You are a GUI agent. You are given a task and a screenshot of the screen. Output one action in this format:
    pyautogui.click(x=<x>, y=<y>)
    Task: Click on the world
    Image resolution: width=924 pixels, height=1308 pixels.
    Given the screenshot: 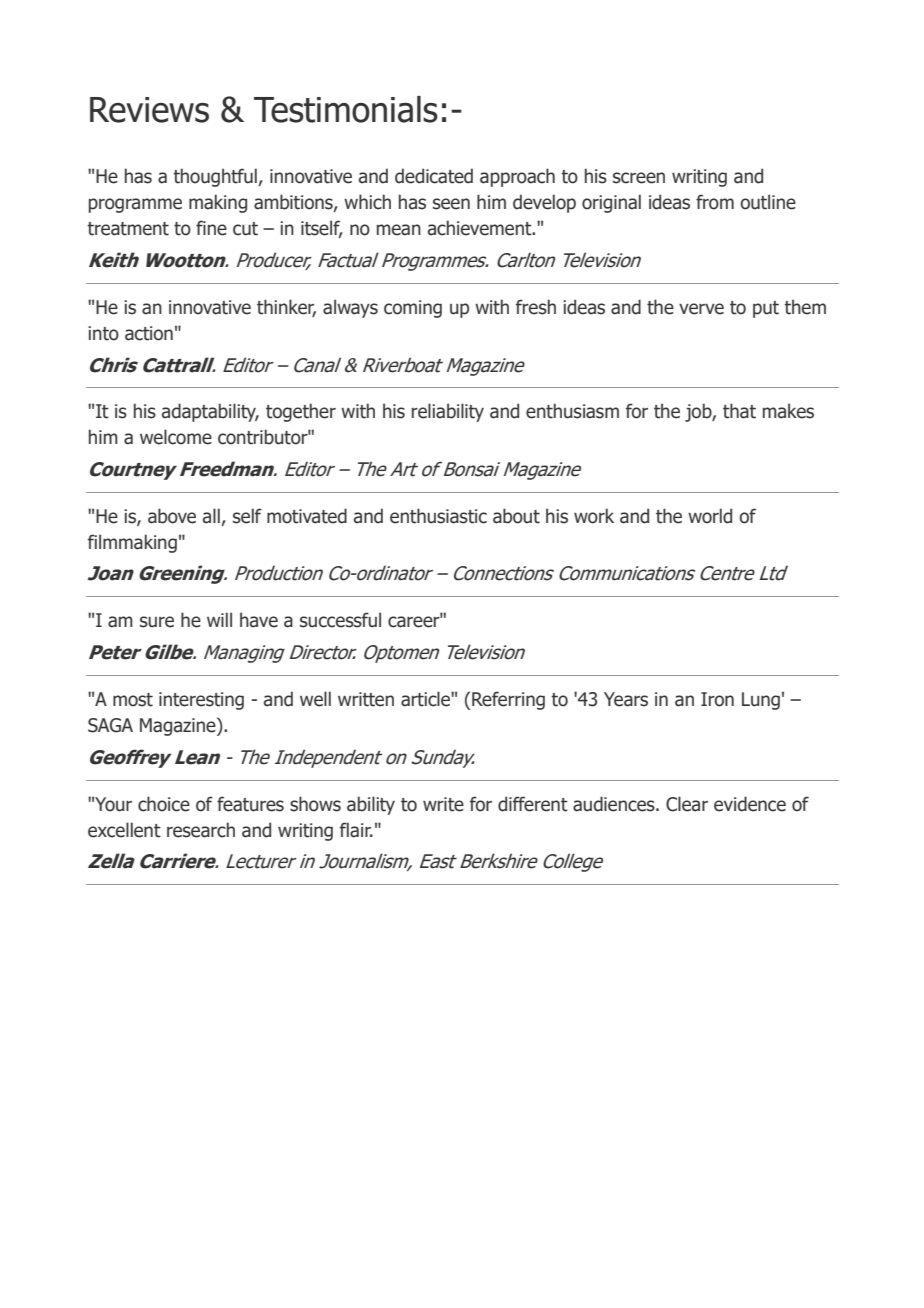 What is the action you would take?
    pyautogui.click(x=710, y=516)
